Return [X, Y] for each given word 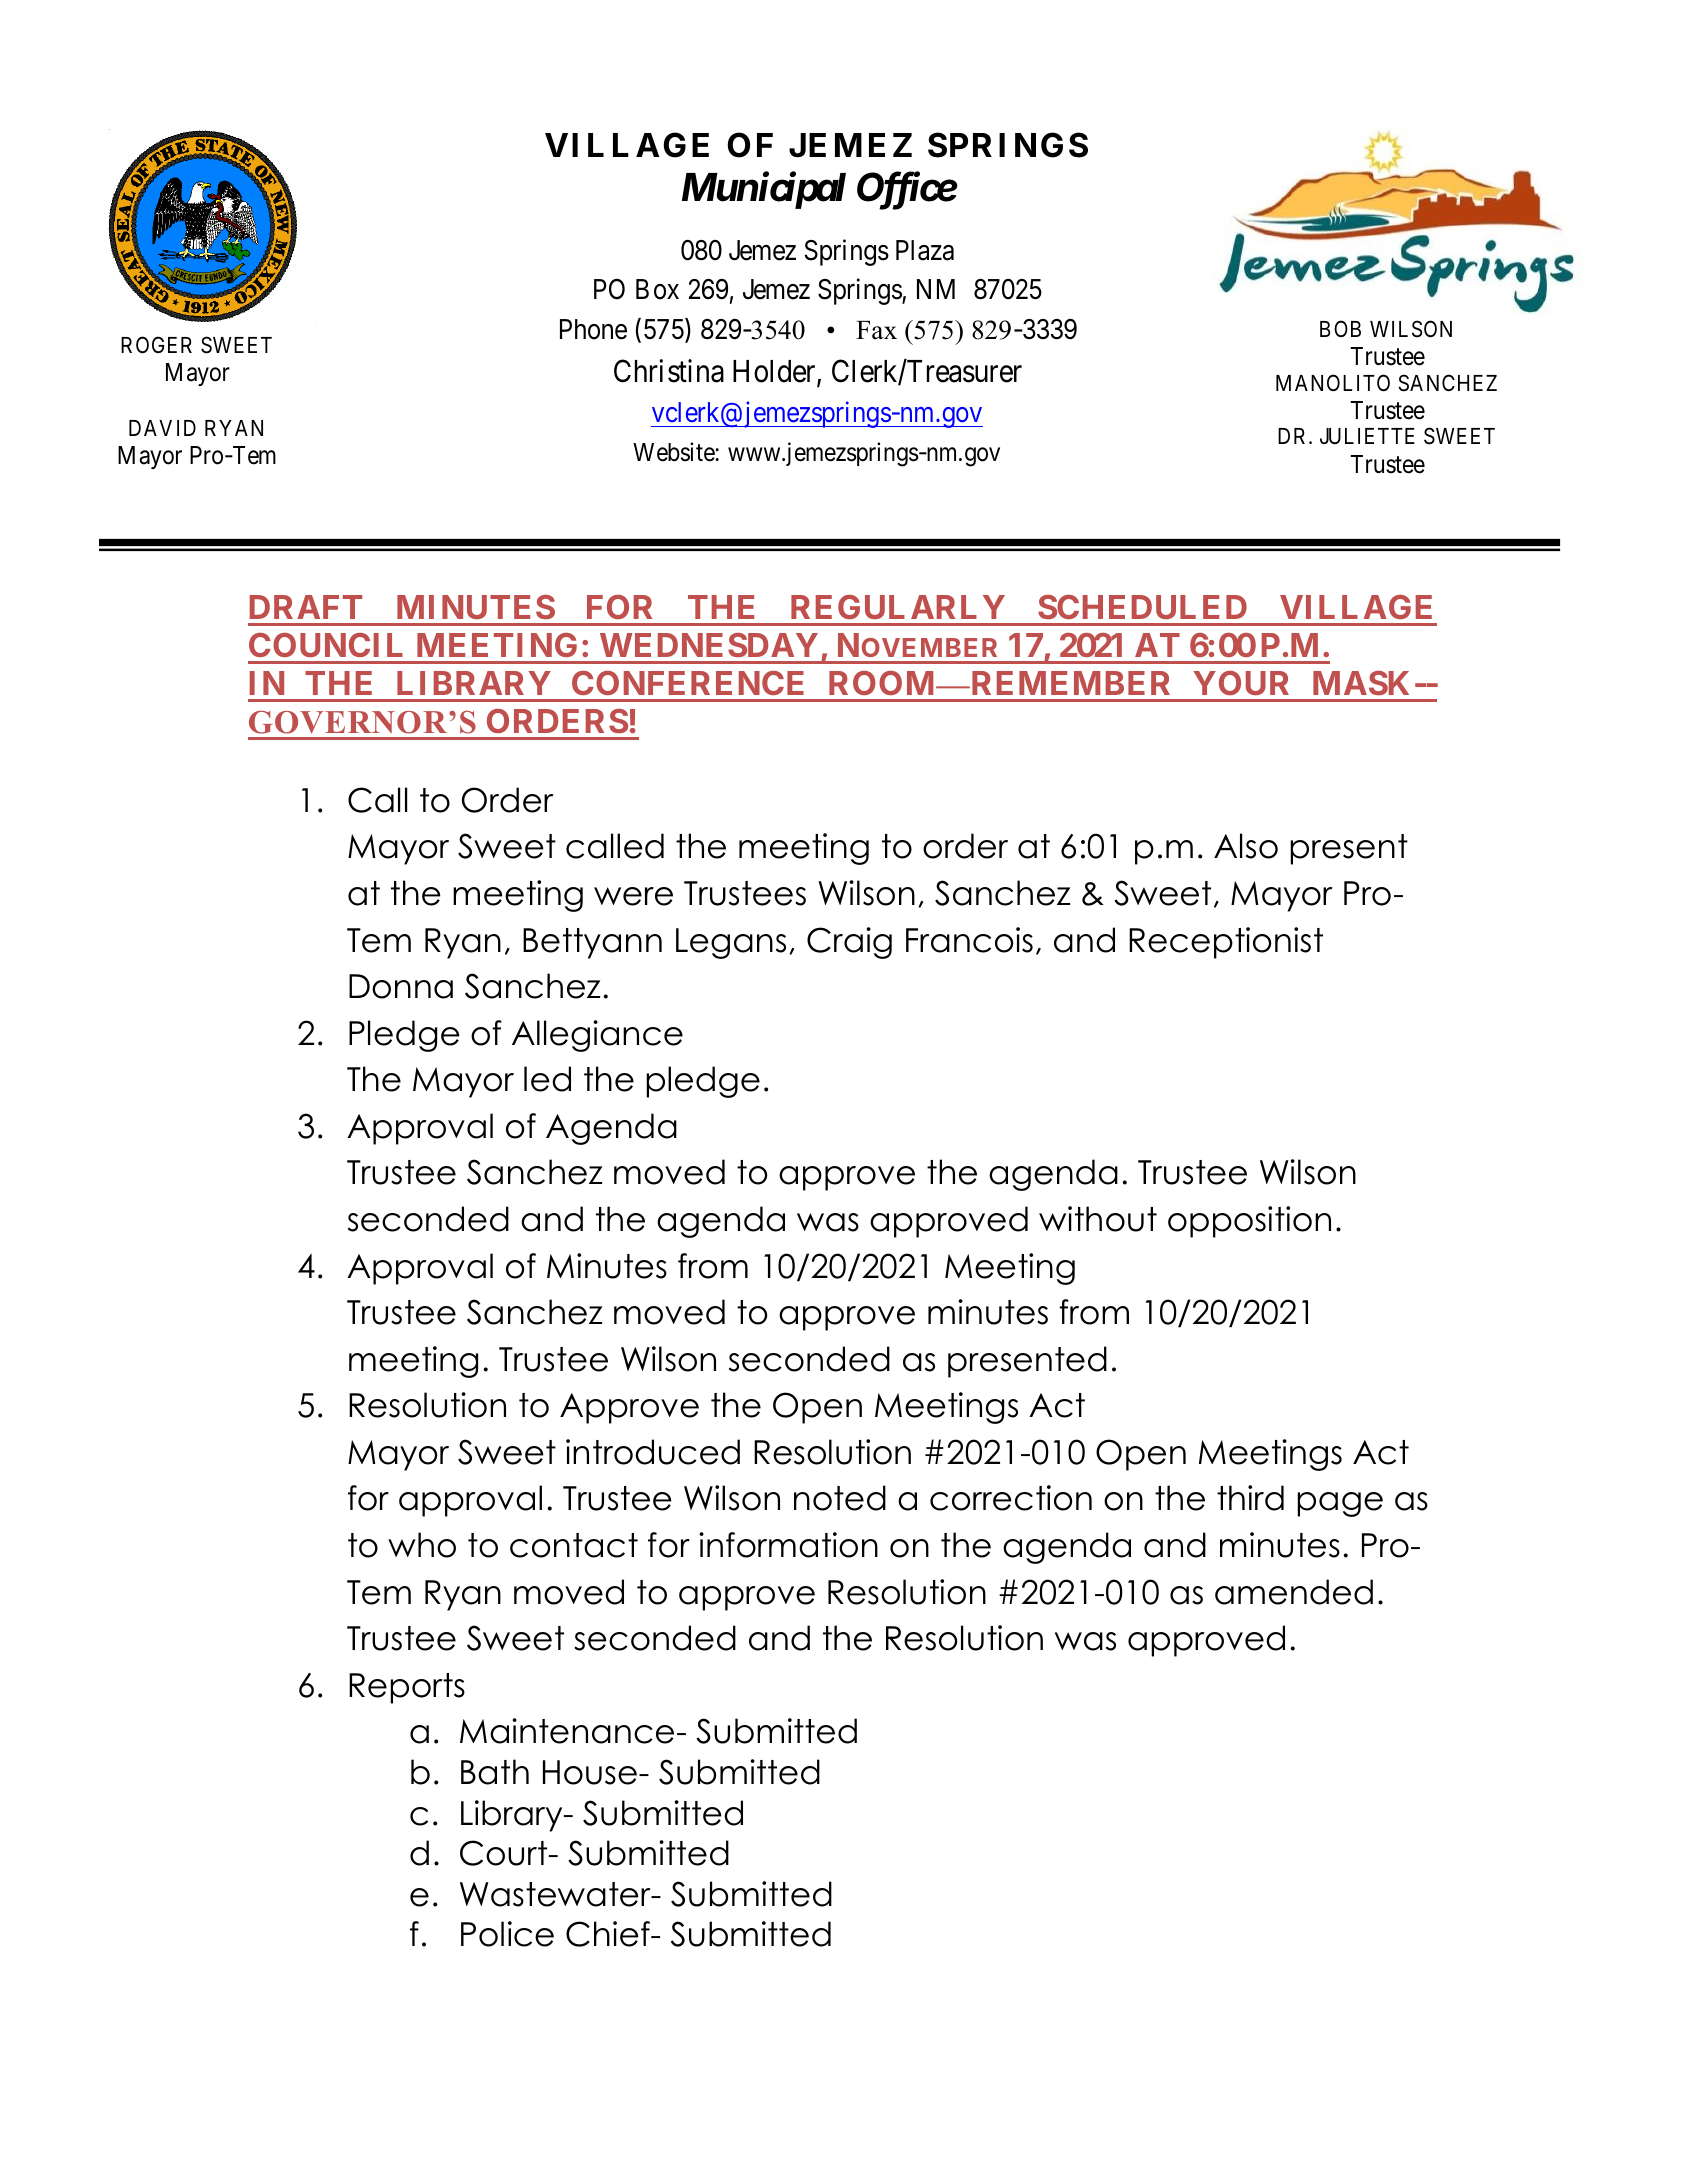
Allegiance [597, 1036]
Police [507, 1934]
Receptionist [1226, 943]
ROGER [156, 345]
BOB [1340, 328]
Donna [401, 986]
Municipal [764, 190]
